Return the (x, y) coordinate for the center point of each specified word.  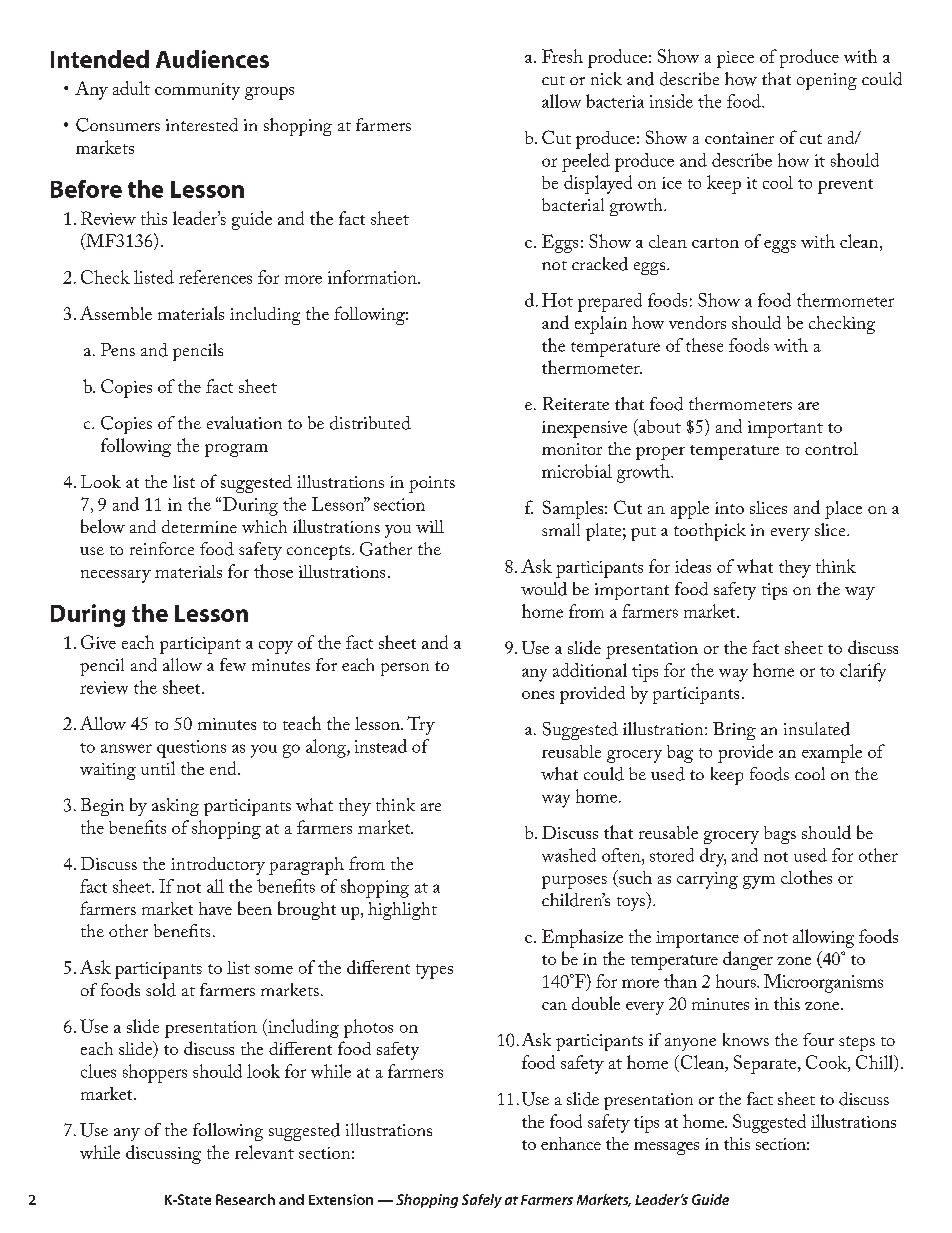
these (704, 345)
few (233, 664)
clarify (863, 672)
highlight (402, 911)
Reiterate (576, 403)
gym (759, 882)
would (544, 589)
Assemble (116, 313)
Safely (482, 1201)
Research (245, 1199)
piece (735, 59)
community (197, 91)
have (215, 908)
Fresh (562, 56)
